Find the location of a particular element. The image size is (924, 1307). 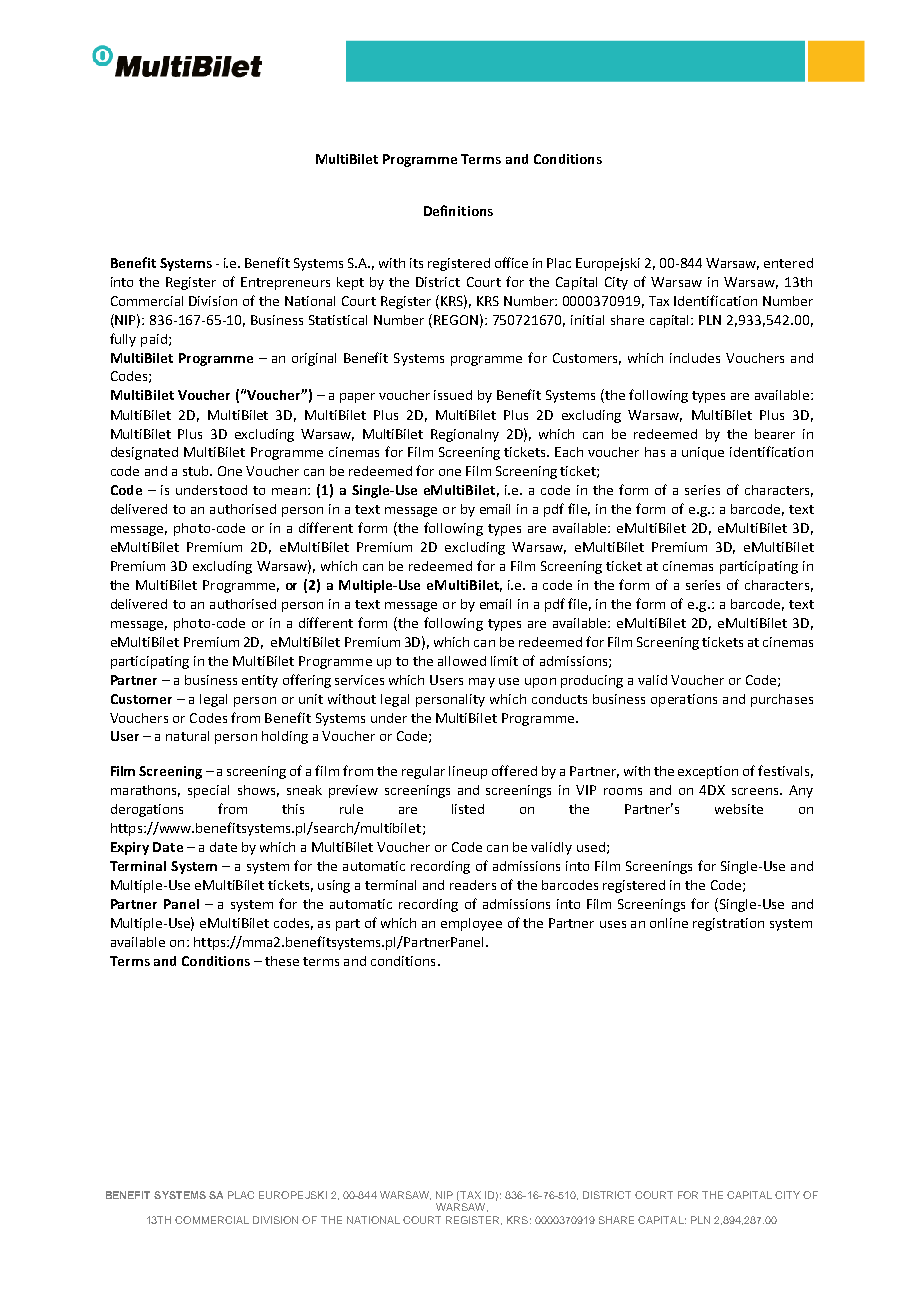

allowed is located at coordinates (462, 661).
